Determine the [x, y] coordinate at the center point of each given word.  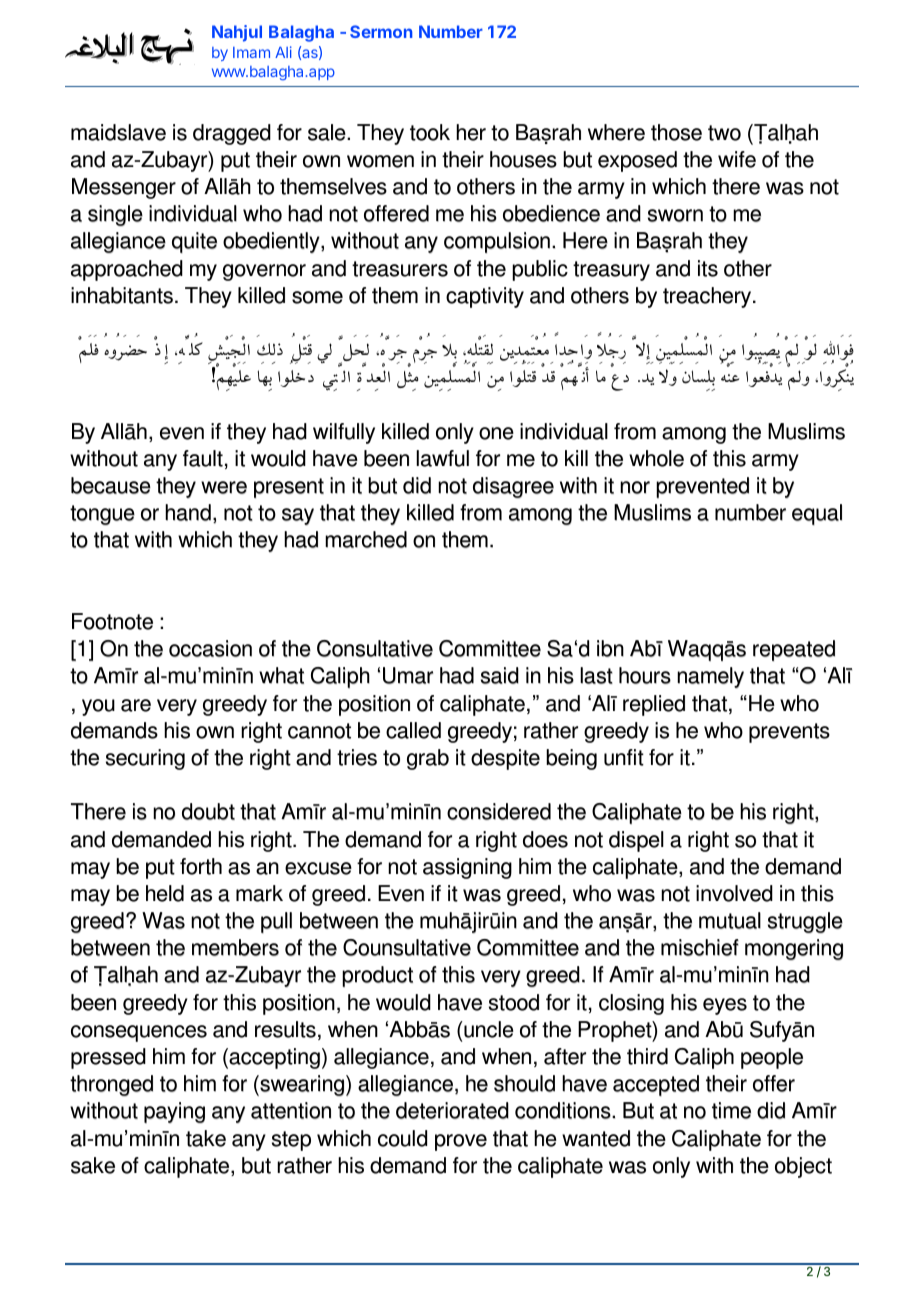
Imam [251, 52]
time [731, 1110]
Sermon [381, 31]
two [724, 133]
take [206, 1138]
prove [461, 1142]
